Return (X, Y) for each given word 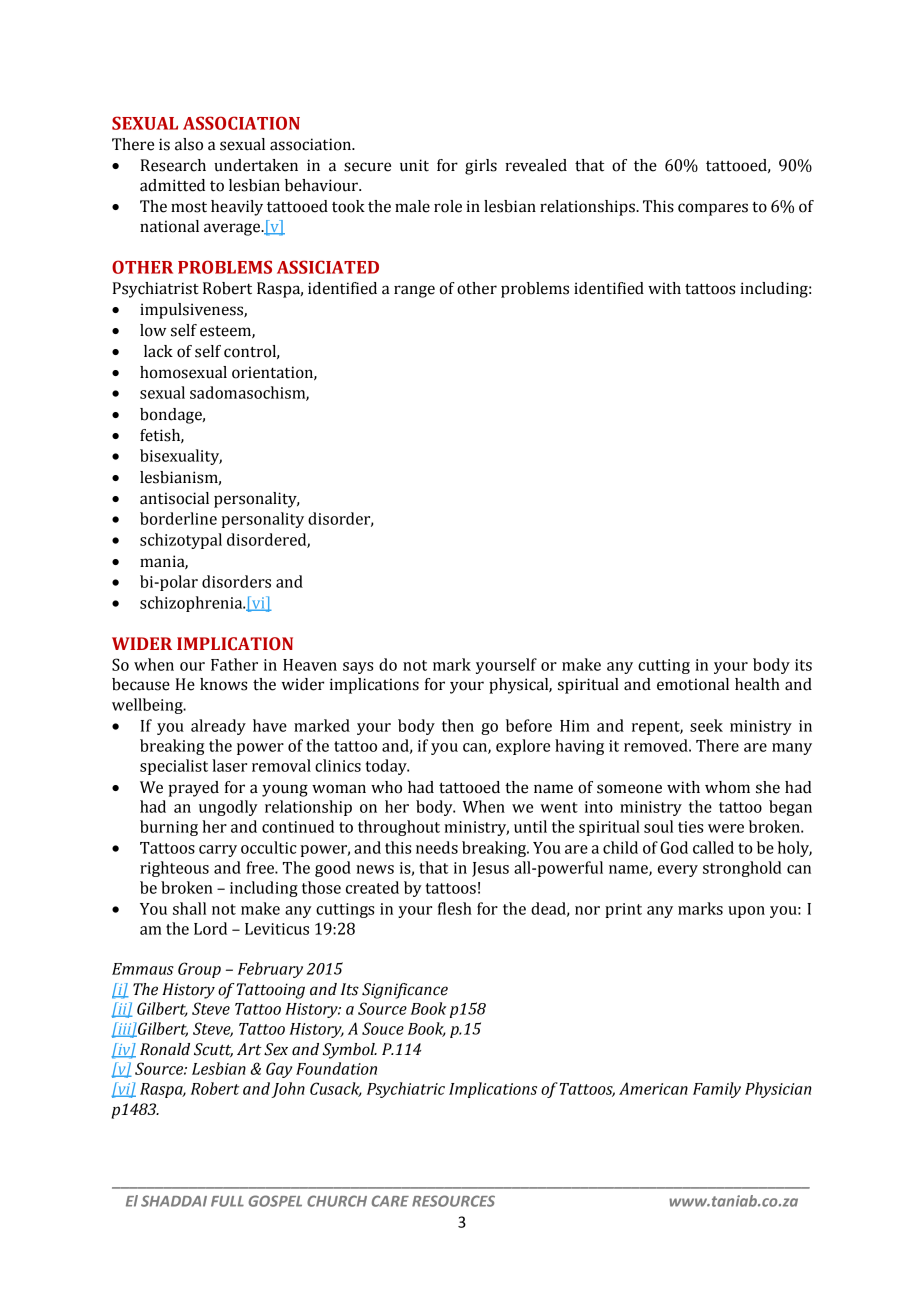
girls (481, 167)
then (458, 725)
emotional (693, 684)
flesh (455, 908)
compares (713, 209)
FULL (227, 1201)
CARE (390, 1201)
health (757, 684)
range (414, 291)
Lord (210, 928)
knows (223, 684)
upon (746, 912)
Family (717, 1090)
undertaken (256, 165)
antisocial (174, 498)
